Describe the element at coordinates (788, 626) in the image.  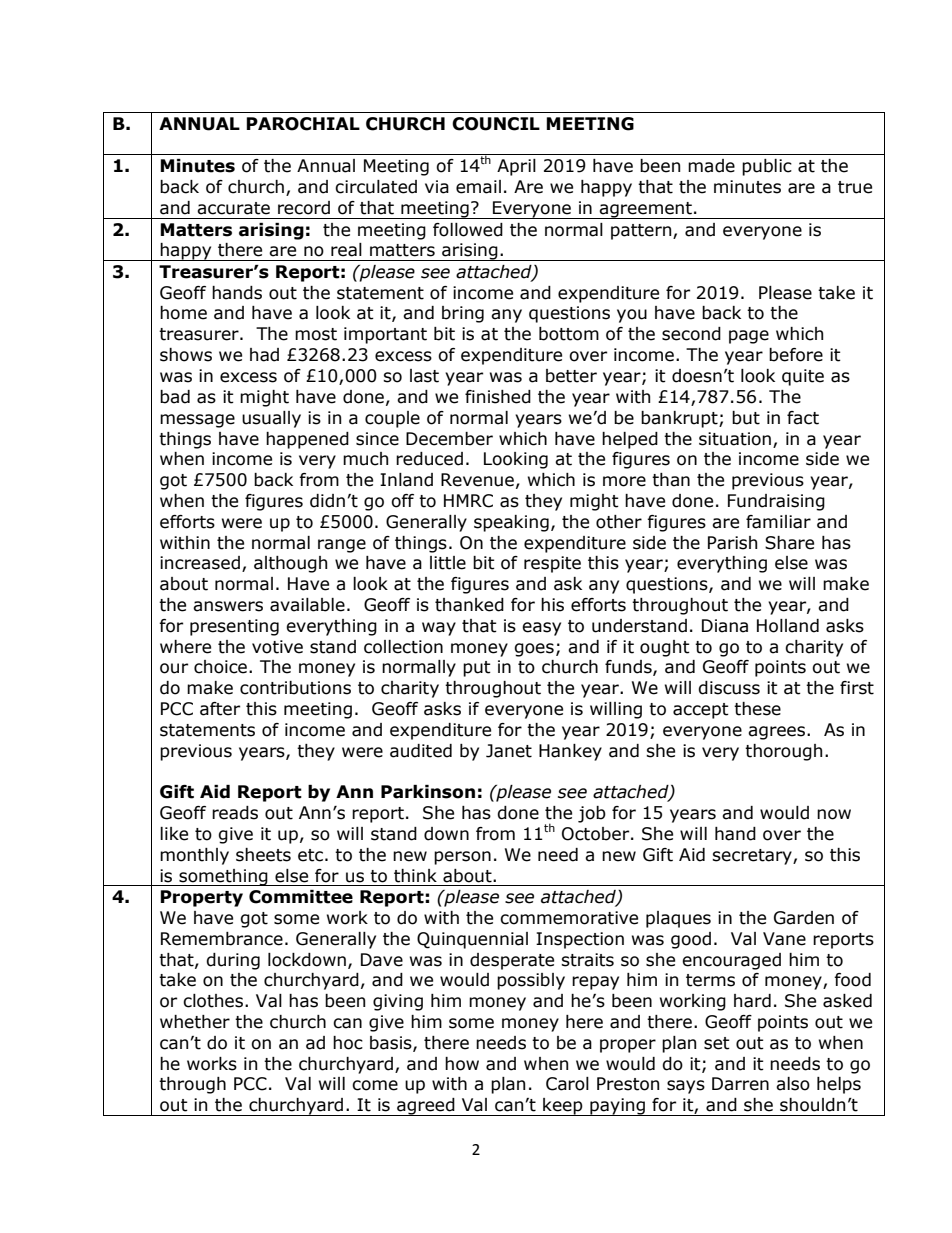
I see `Holland` at that location.
